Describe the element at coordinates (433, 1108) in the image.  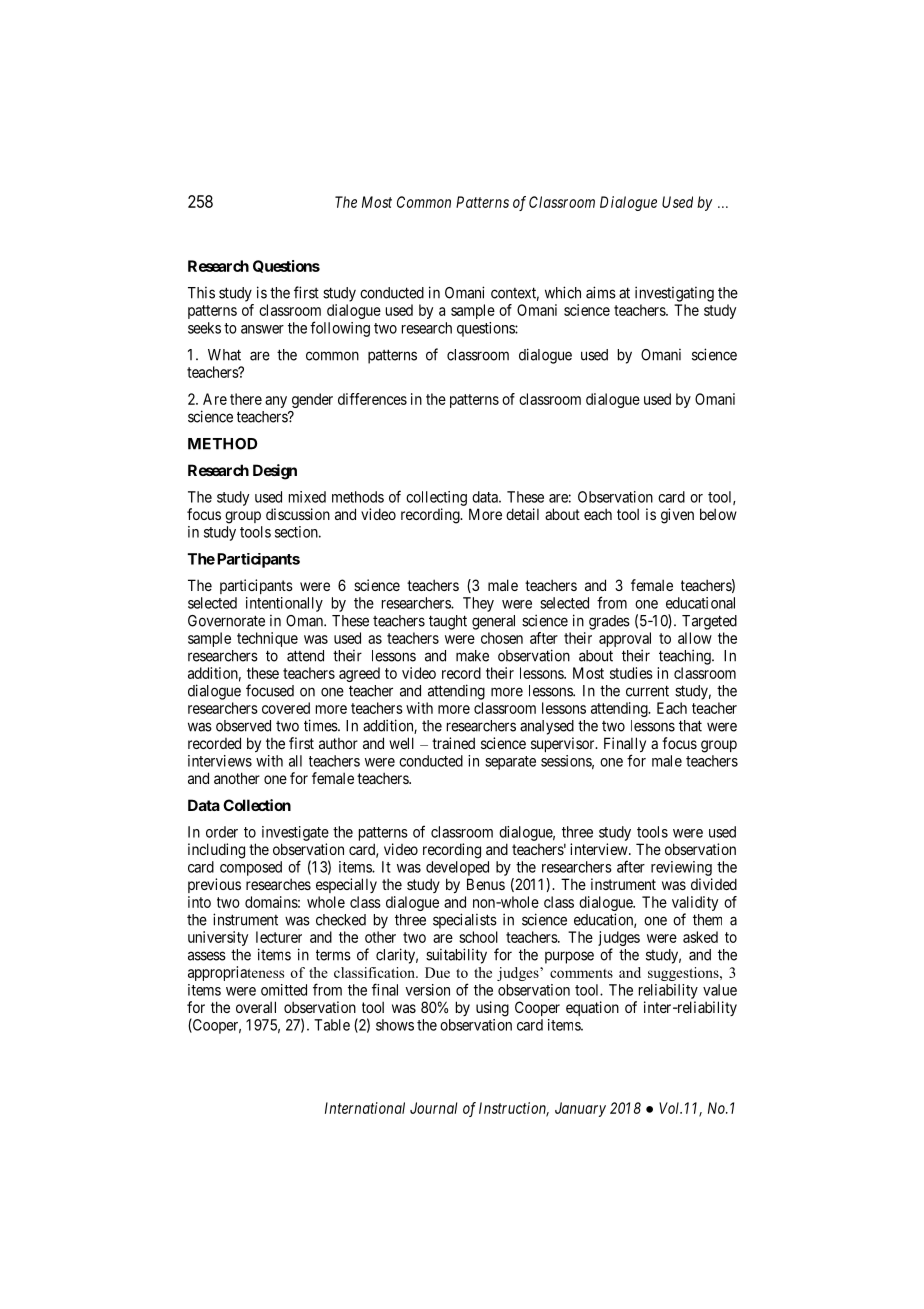
I see `Journal` at that location.
